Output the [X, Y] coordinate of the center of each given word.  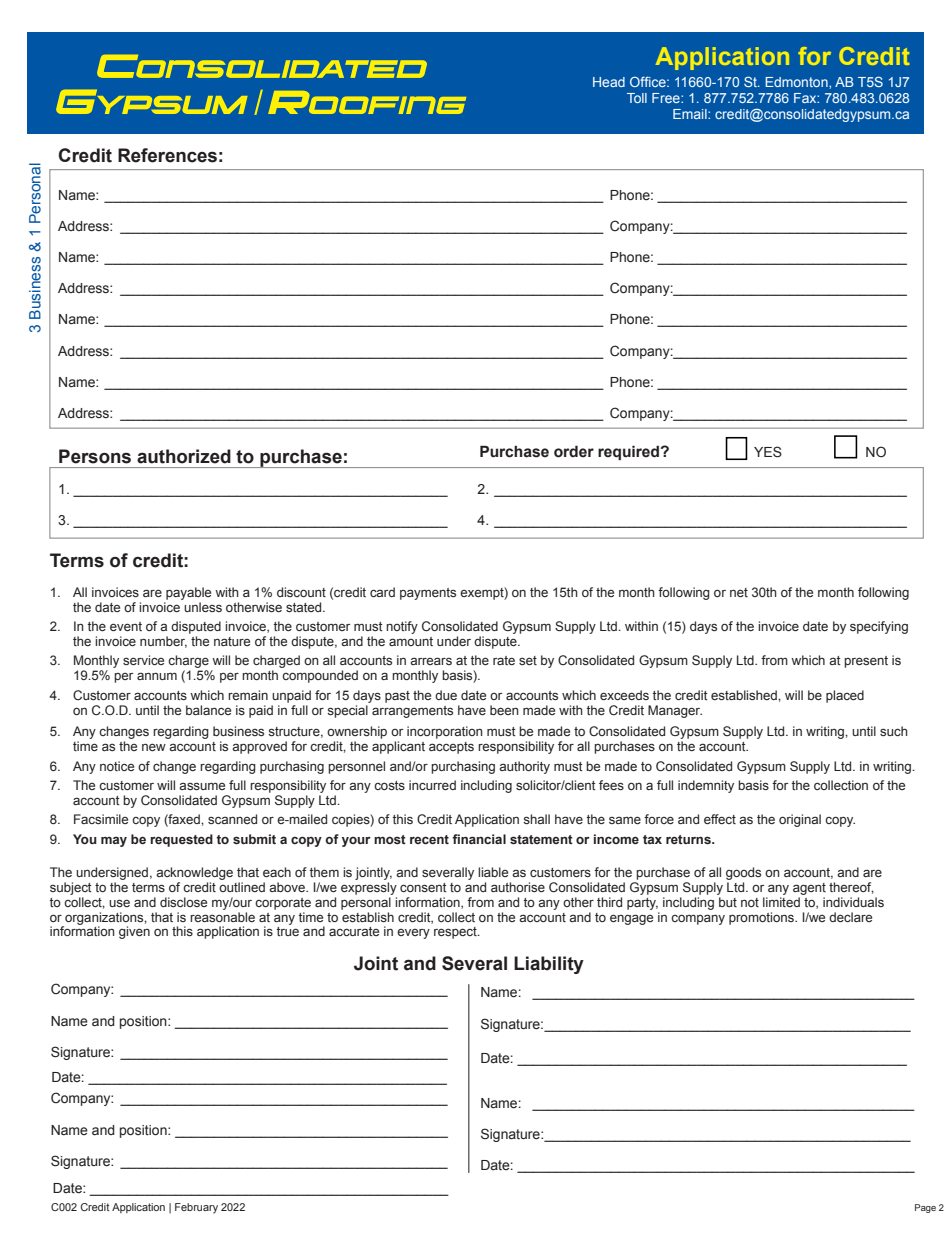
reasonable [222, 917]
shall [536, 819]
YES [768, 452]
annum [157, 676]
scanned [232, 819]
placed [845, 696]
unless [203, 607]
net [739, 592]
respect [456, 933]
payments [428, 594]
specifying [879, 627]
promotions [762, 918]
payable [188, 593]
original [800, 820]
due [446, 695]
